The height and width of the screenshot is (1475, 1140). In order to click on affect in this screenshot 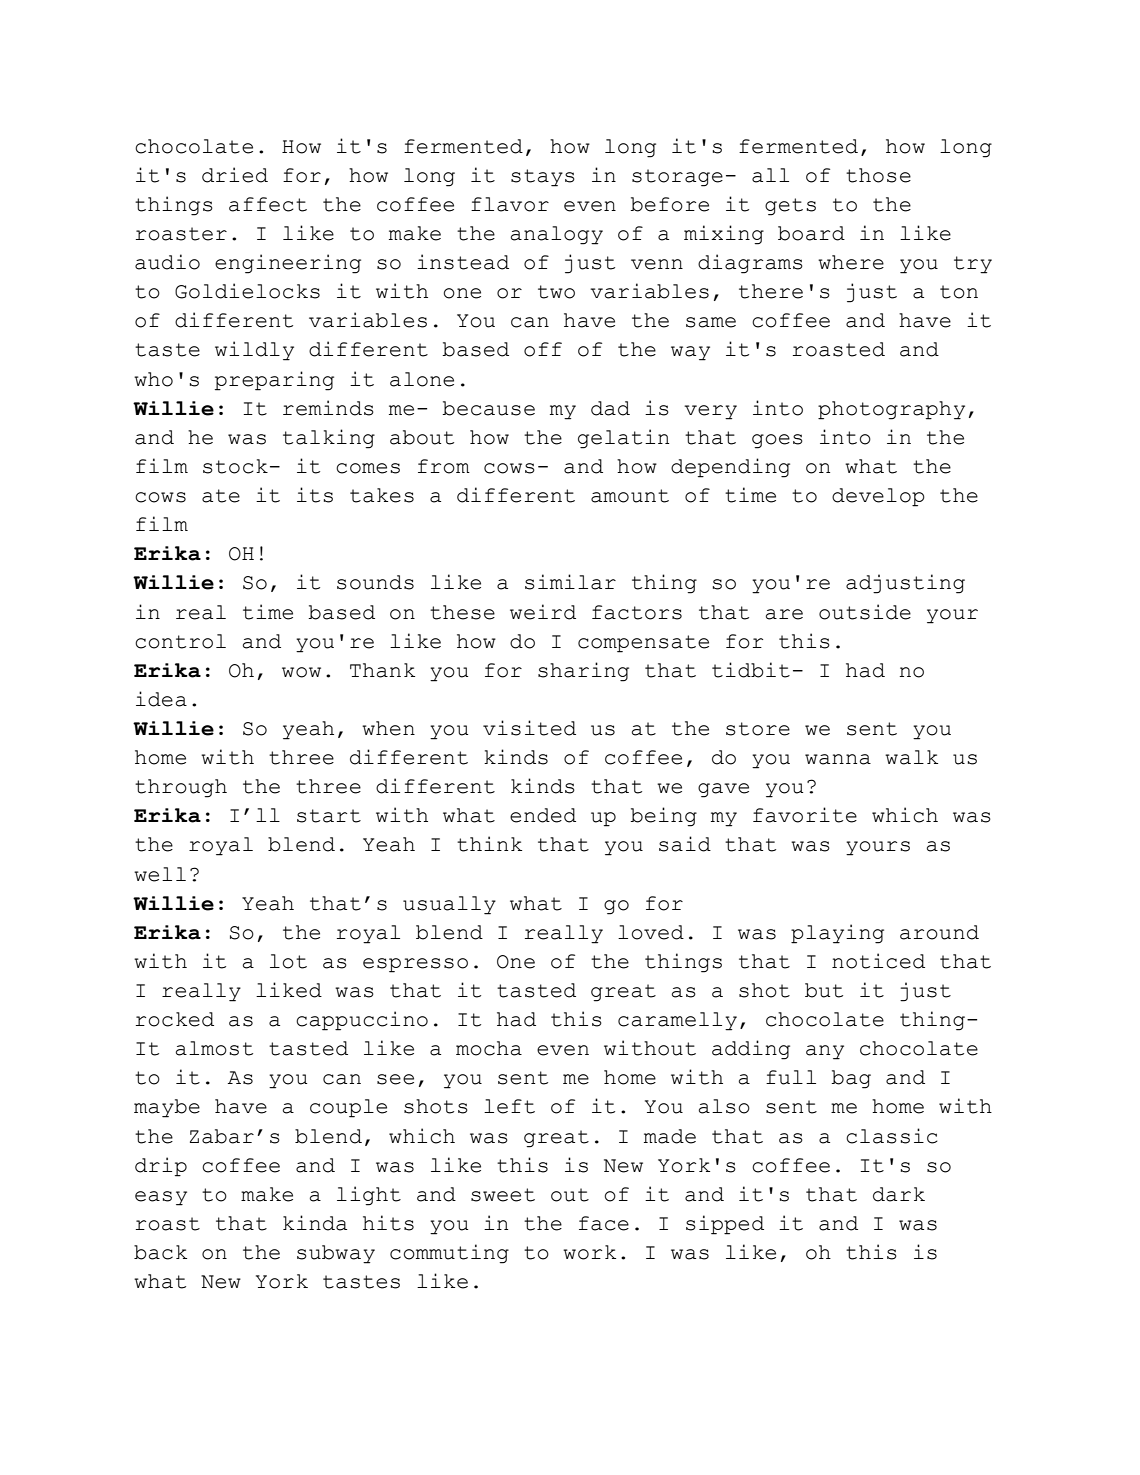, I will do `click(268, 204)`.
